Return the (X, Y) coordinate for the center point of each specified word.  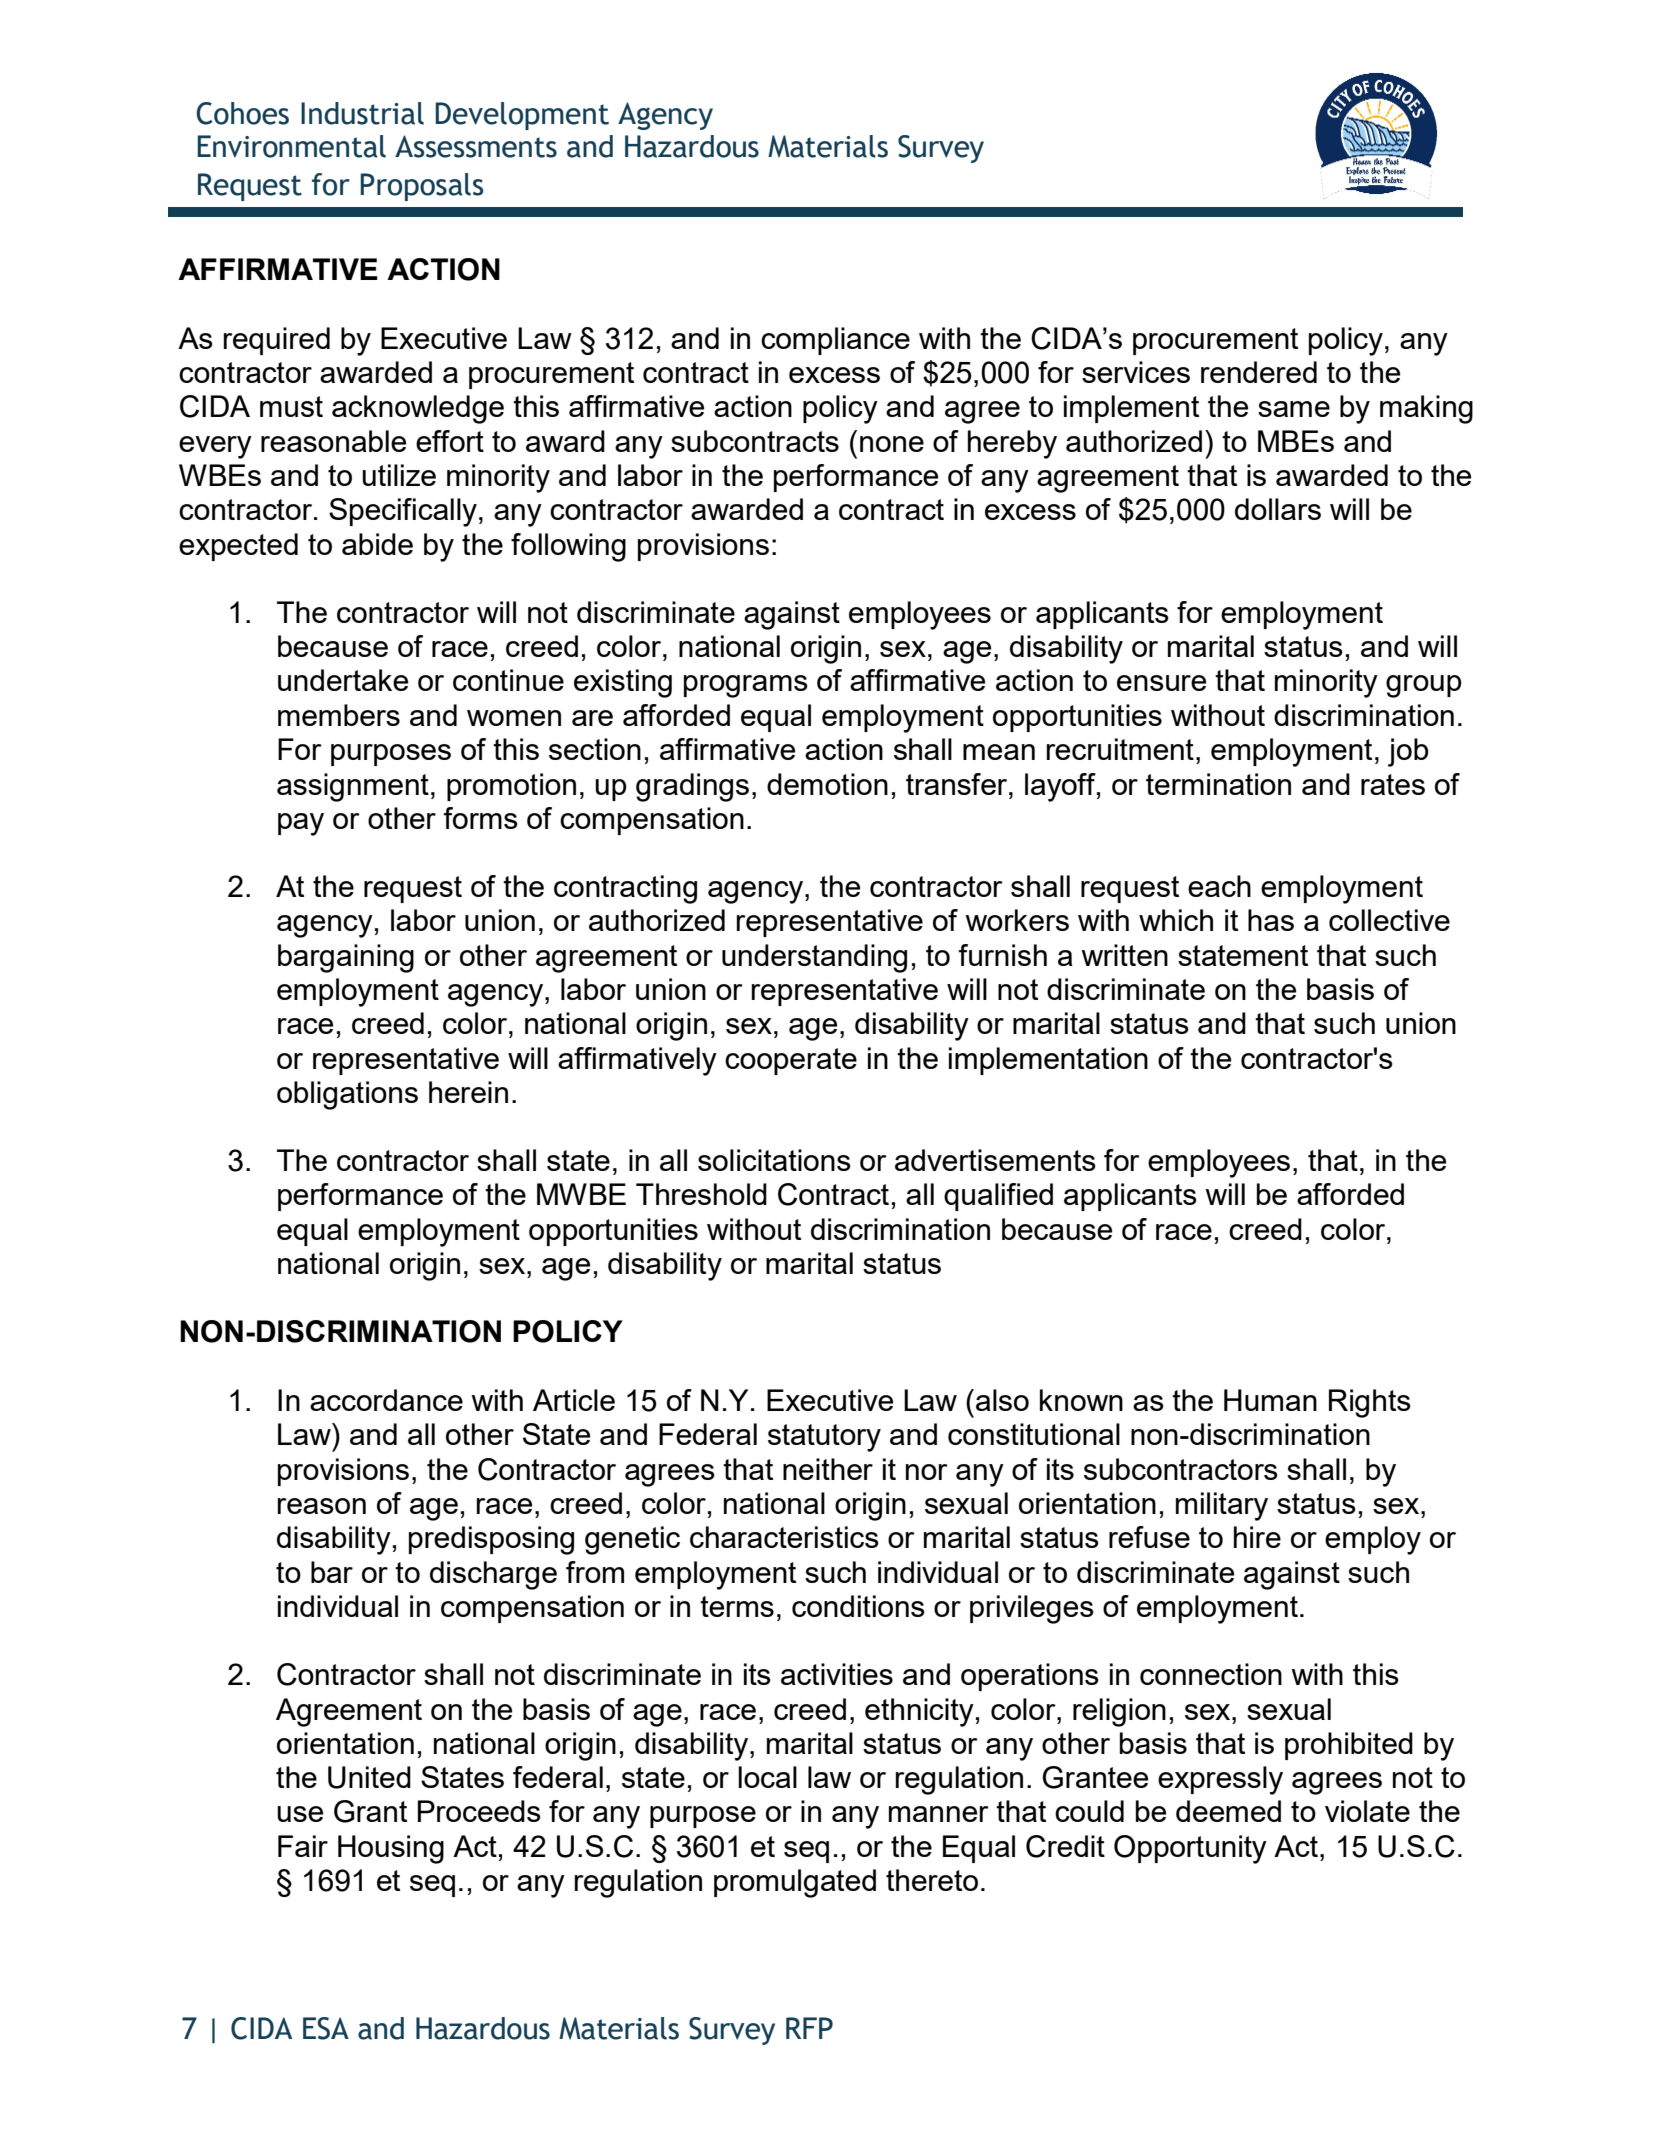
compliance (835, 341)
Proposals (421, 187)
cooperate (791, 1061)
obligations (347, 1095)
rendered (1259, 372)
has (1271, 920)
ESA (326, 2028)
